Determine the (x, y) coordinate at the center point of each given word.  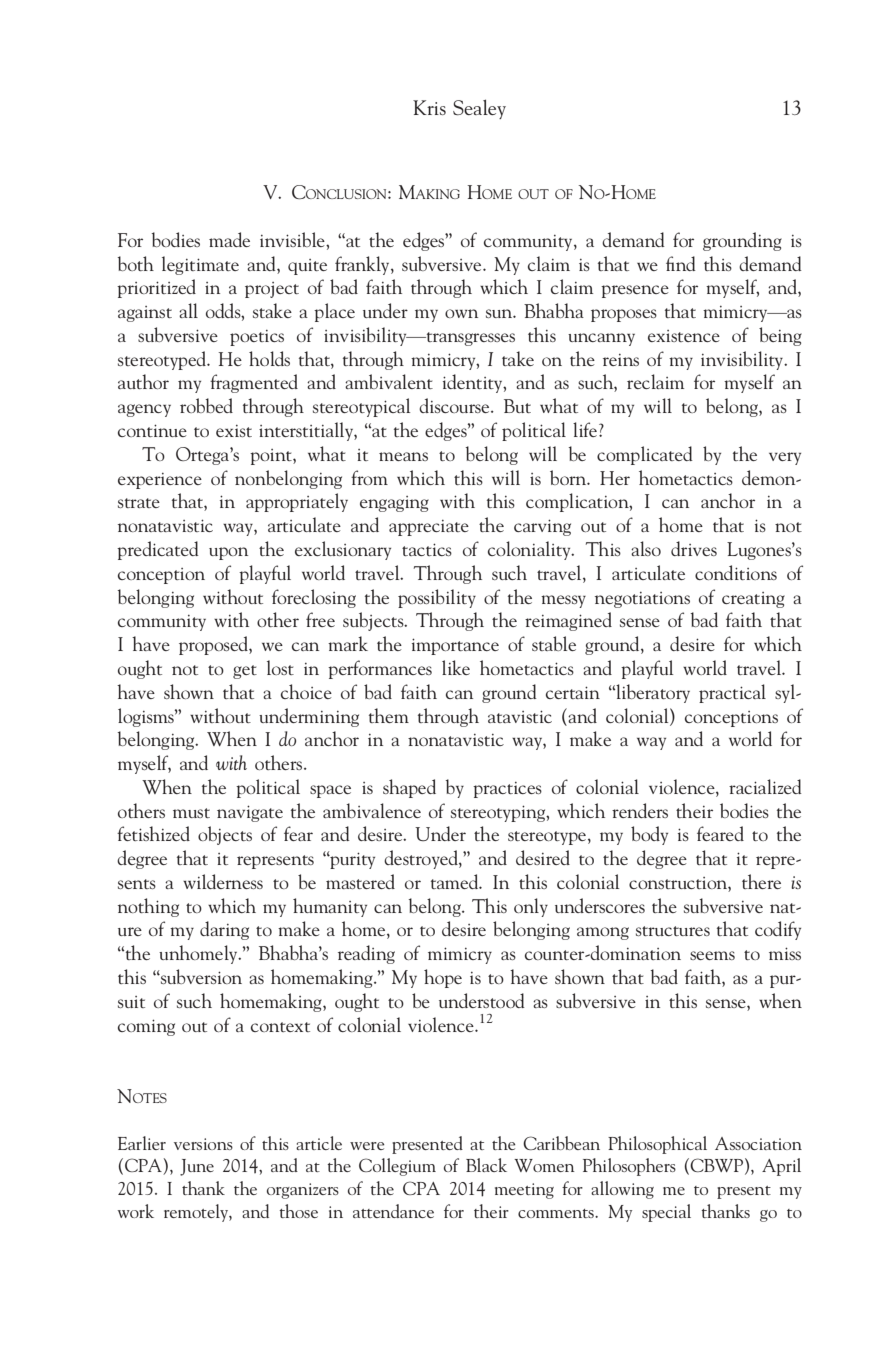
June (197, 1167)
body (649, 835)
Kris (429, 107)
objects (225, 835)
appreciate (429, 528)
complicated (645, 455)
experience (160, 481)
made (229, 239)
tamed (456, 881)
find (681, 263)
